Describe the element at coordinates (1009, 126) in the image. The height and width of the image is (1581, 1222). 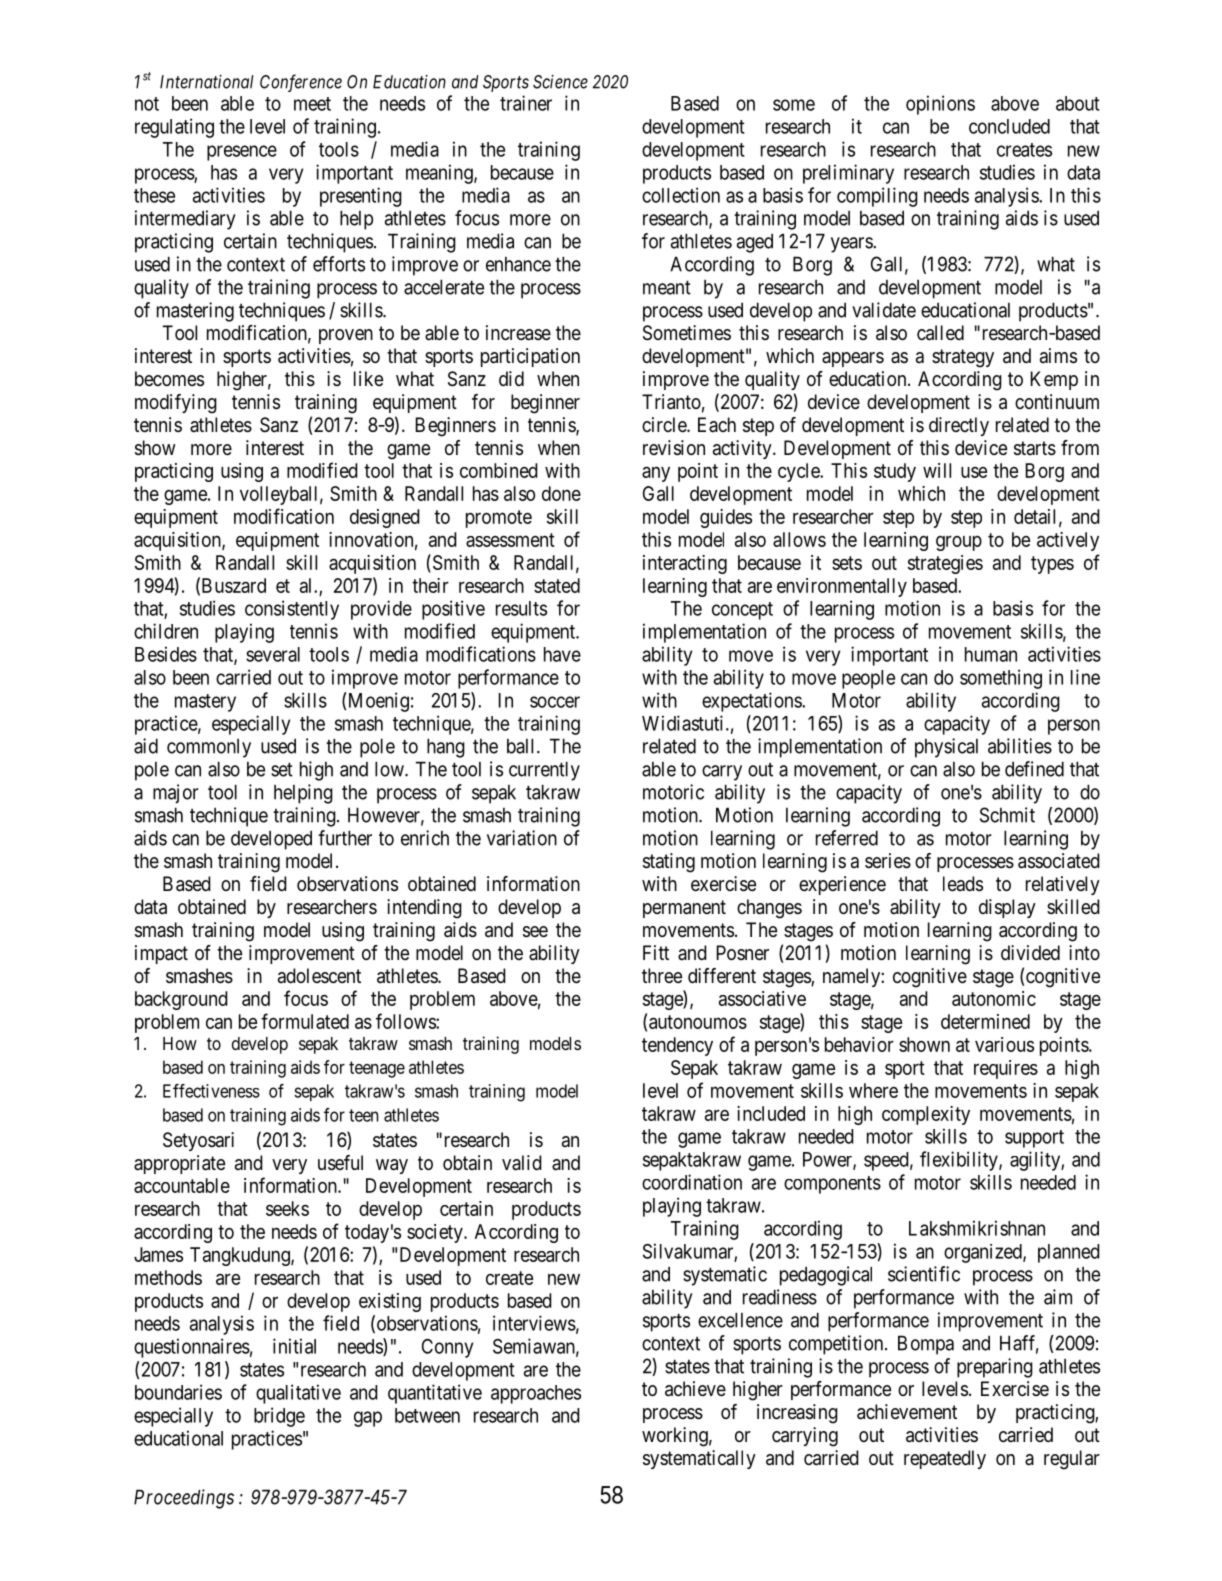
I see `concluded` at that location.
